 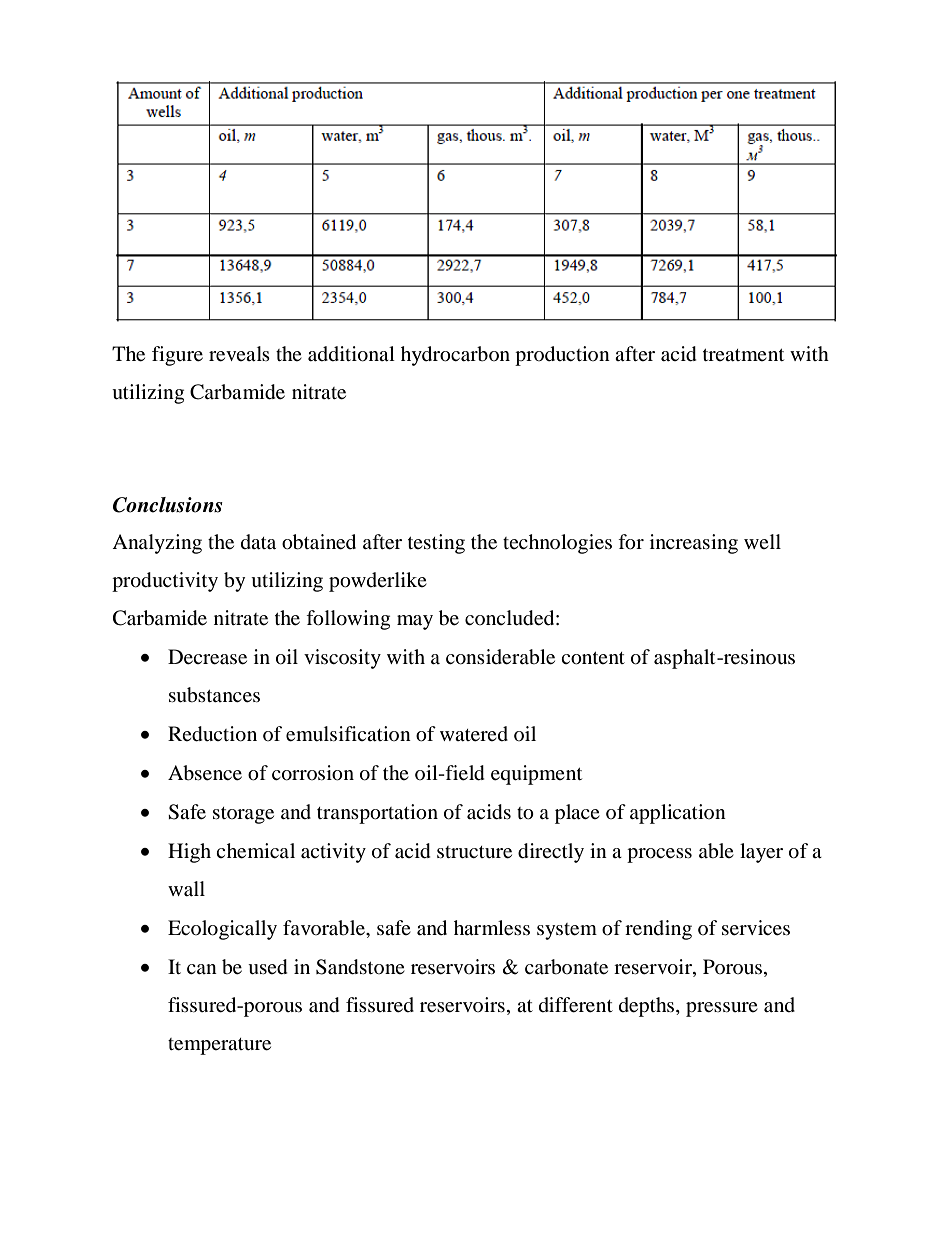 I want to click on watered, so click(x=474, y=734).
